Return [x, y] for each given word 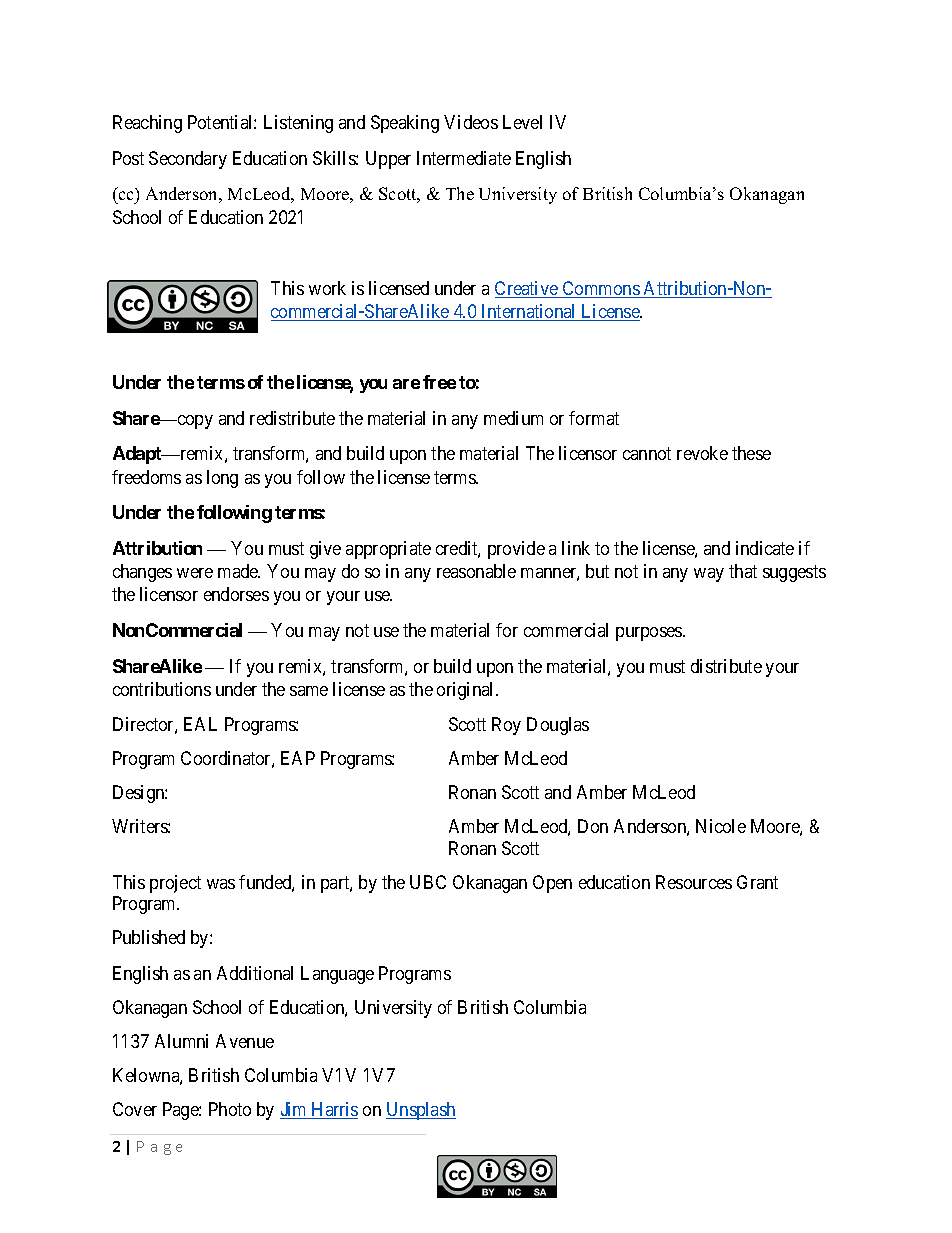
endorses [236, 594]
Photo [230, 1109]
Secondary [188, 160]
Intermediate [464, 158]
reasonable [476, 571]
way [709, 575]
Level [522, 122]
